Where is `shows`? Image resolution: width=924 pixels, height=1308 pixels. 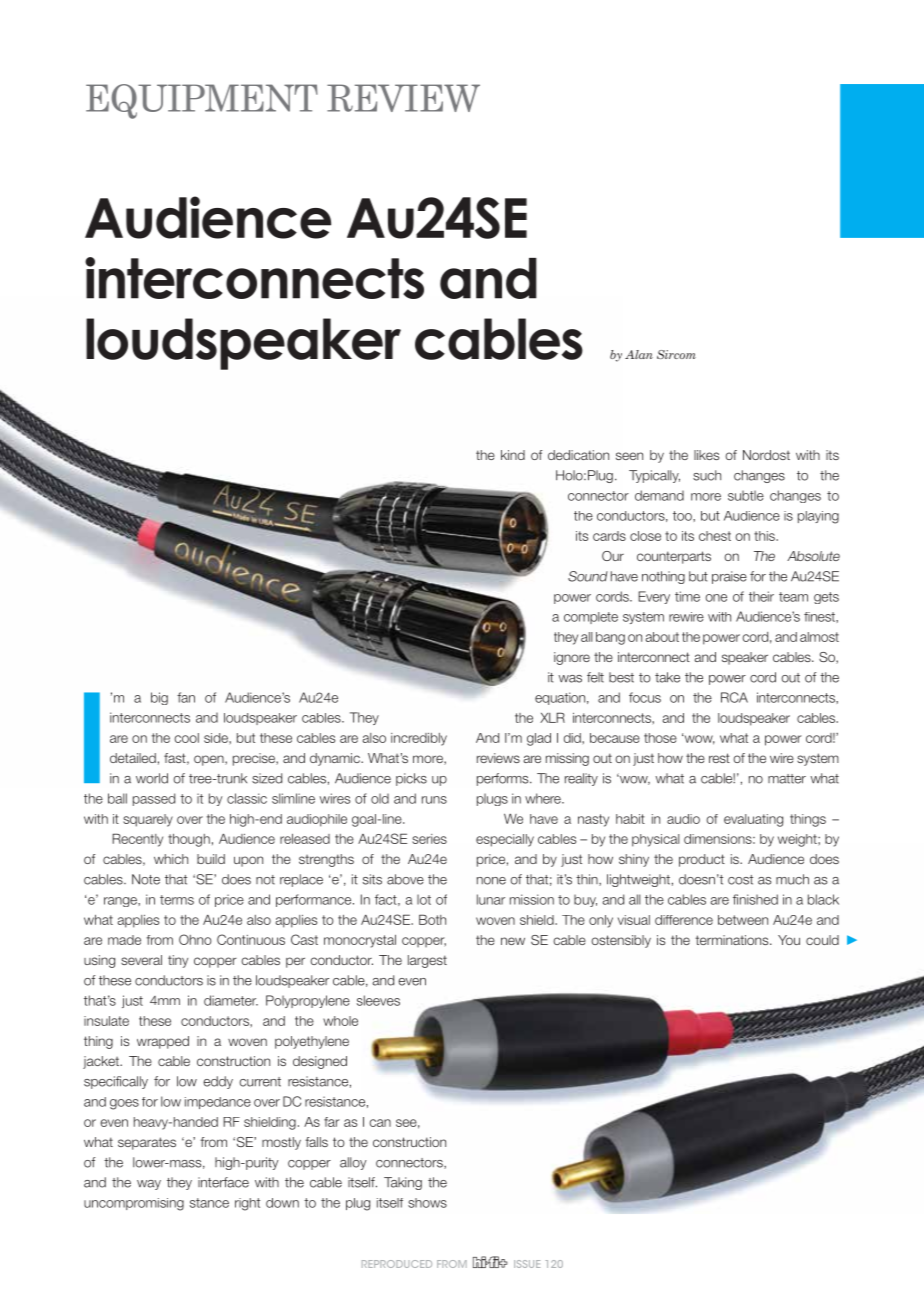
shows is located at coordinates (427, 1203).
